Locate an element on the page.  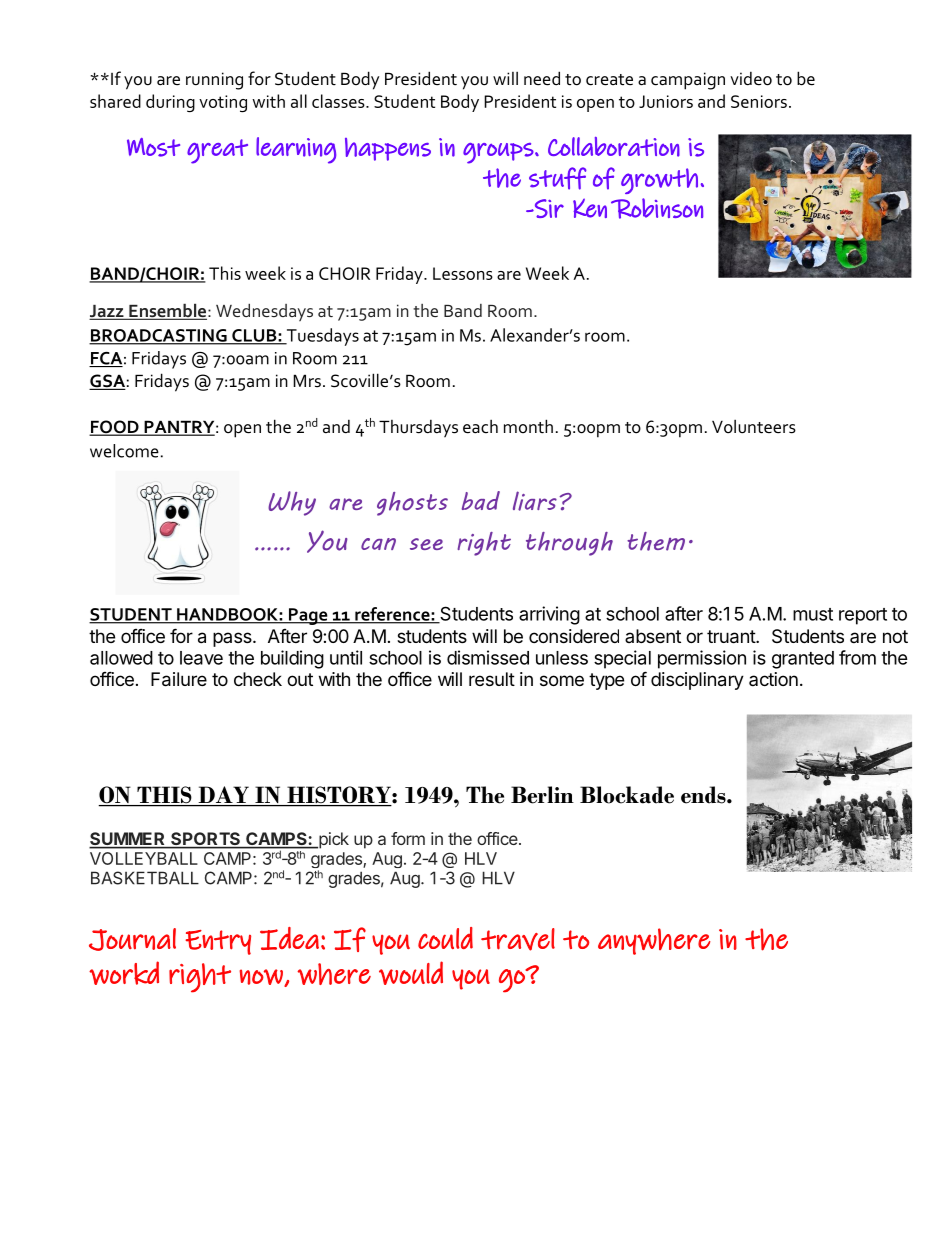
pass is located at coordinates (233, 639).
